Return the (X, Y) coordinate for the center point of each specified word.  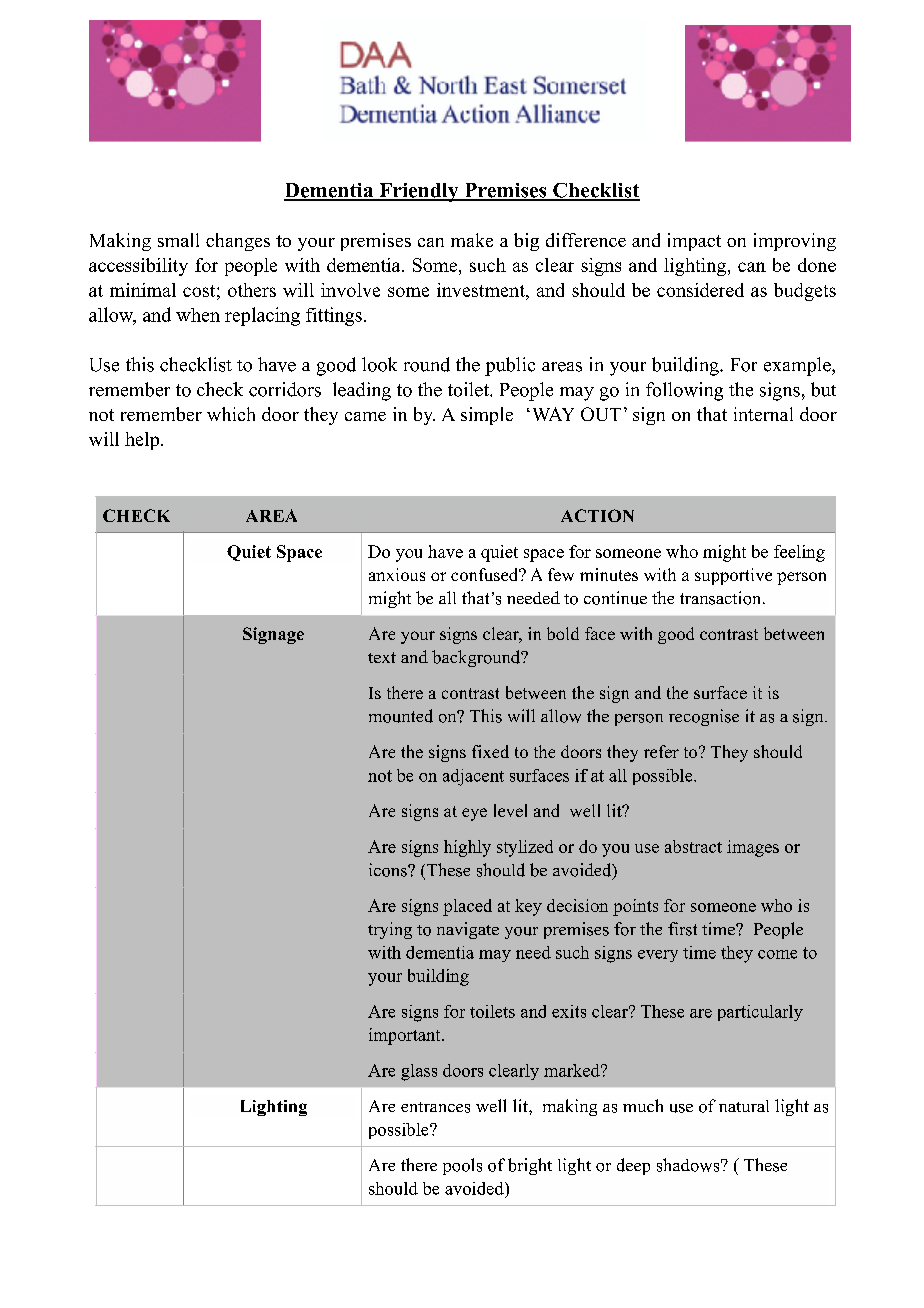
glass (419, 1072)
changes (238, 242)
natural (744, 1106)
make (472, 240)
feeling (799, 553)
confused (486, 574)
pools (462, 1166)
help (143, 441)
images (753, 848)
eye (474, 814)
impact (694, 242)
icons (389, 870)
